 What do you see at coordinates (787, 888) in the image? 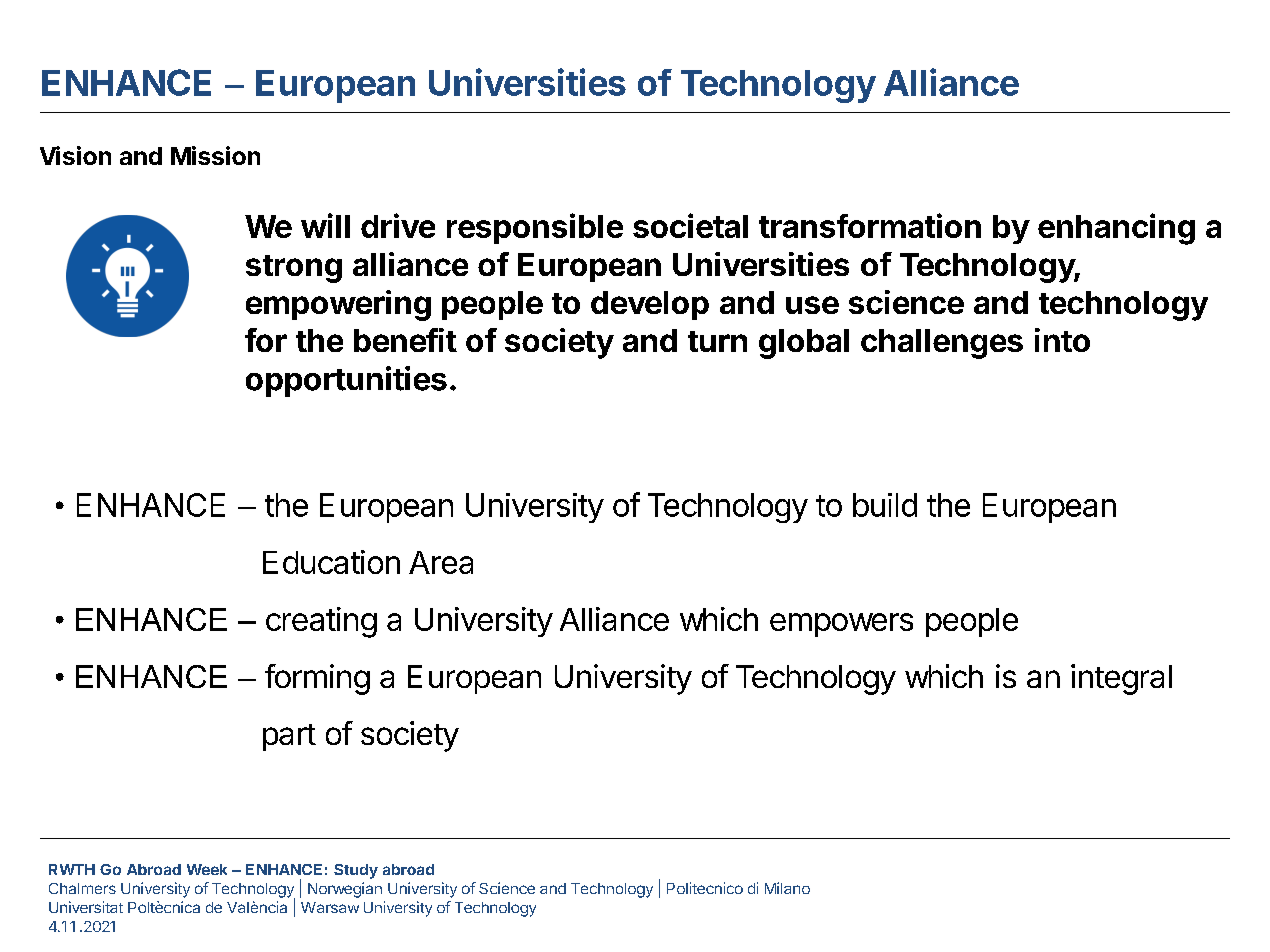
I see `Milano` at bounding box center [787, 888].
